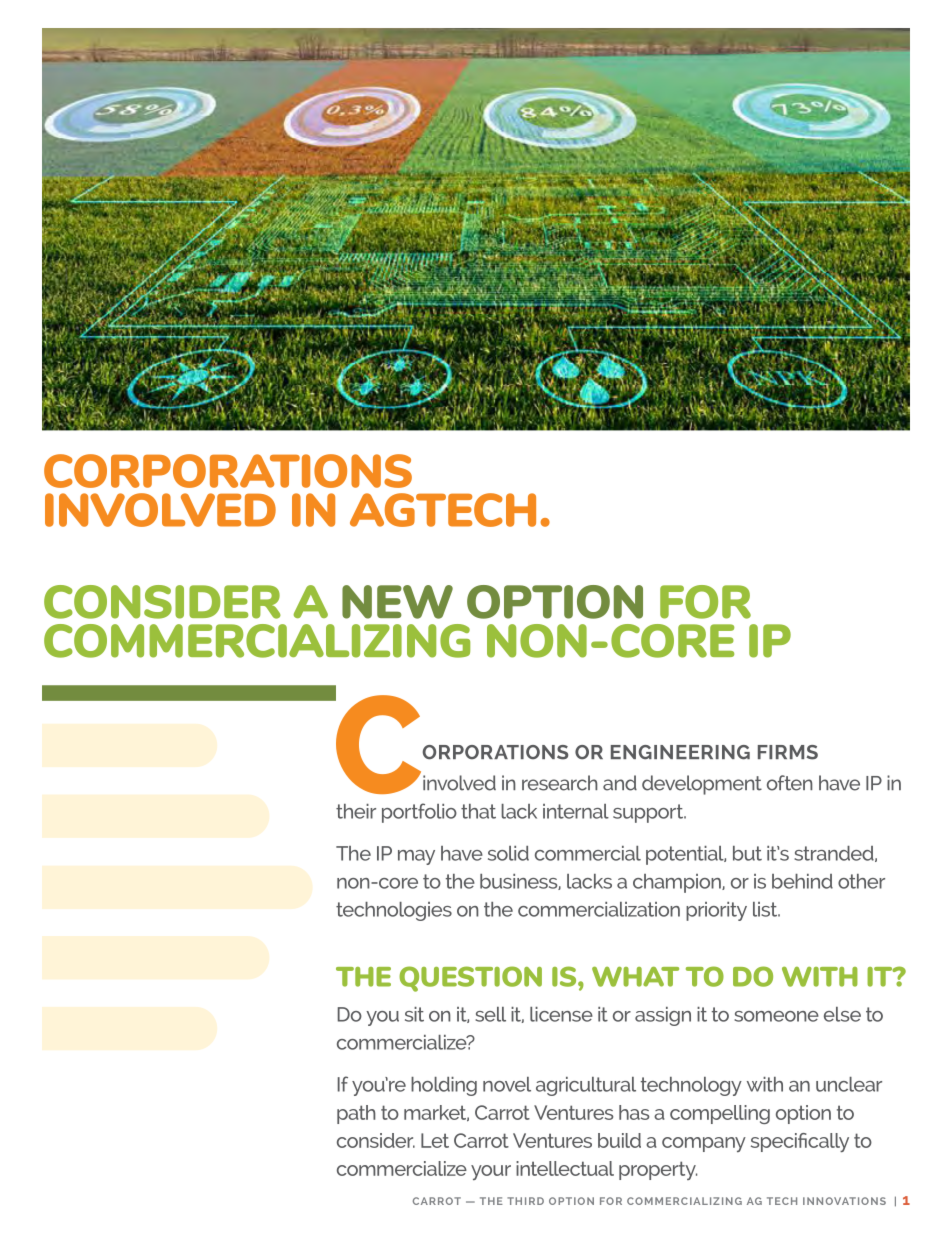 This screenshot has width=952, height=1233. I want to click on FIRMS, so click(788, 752).
